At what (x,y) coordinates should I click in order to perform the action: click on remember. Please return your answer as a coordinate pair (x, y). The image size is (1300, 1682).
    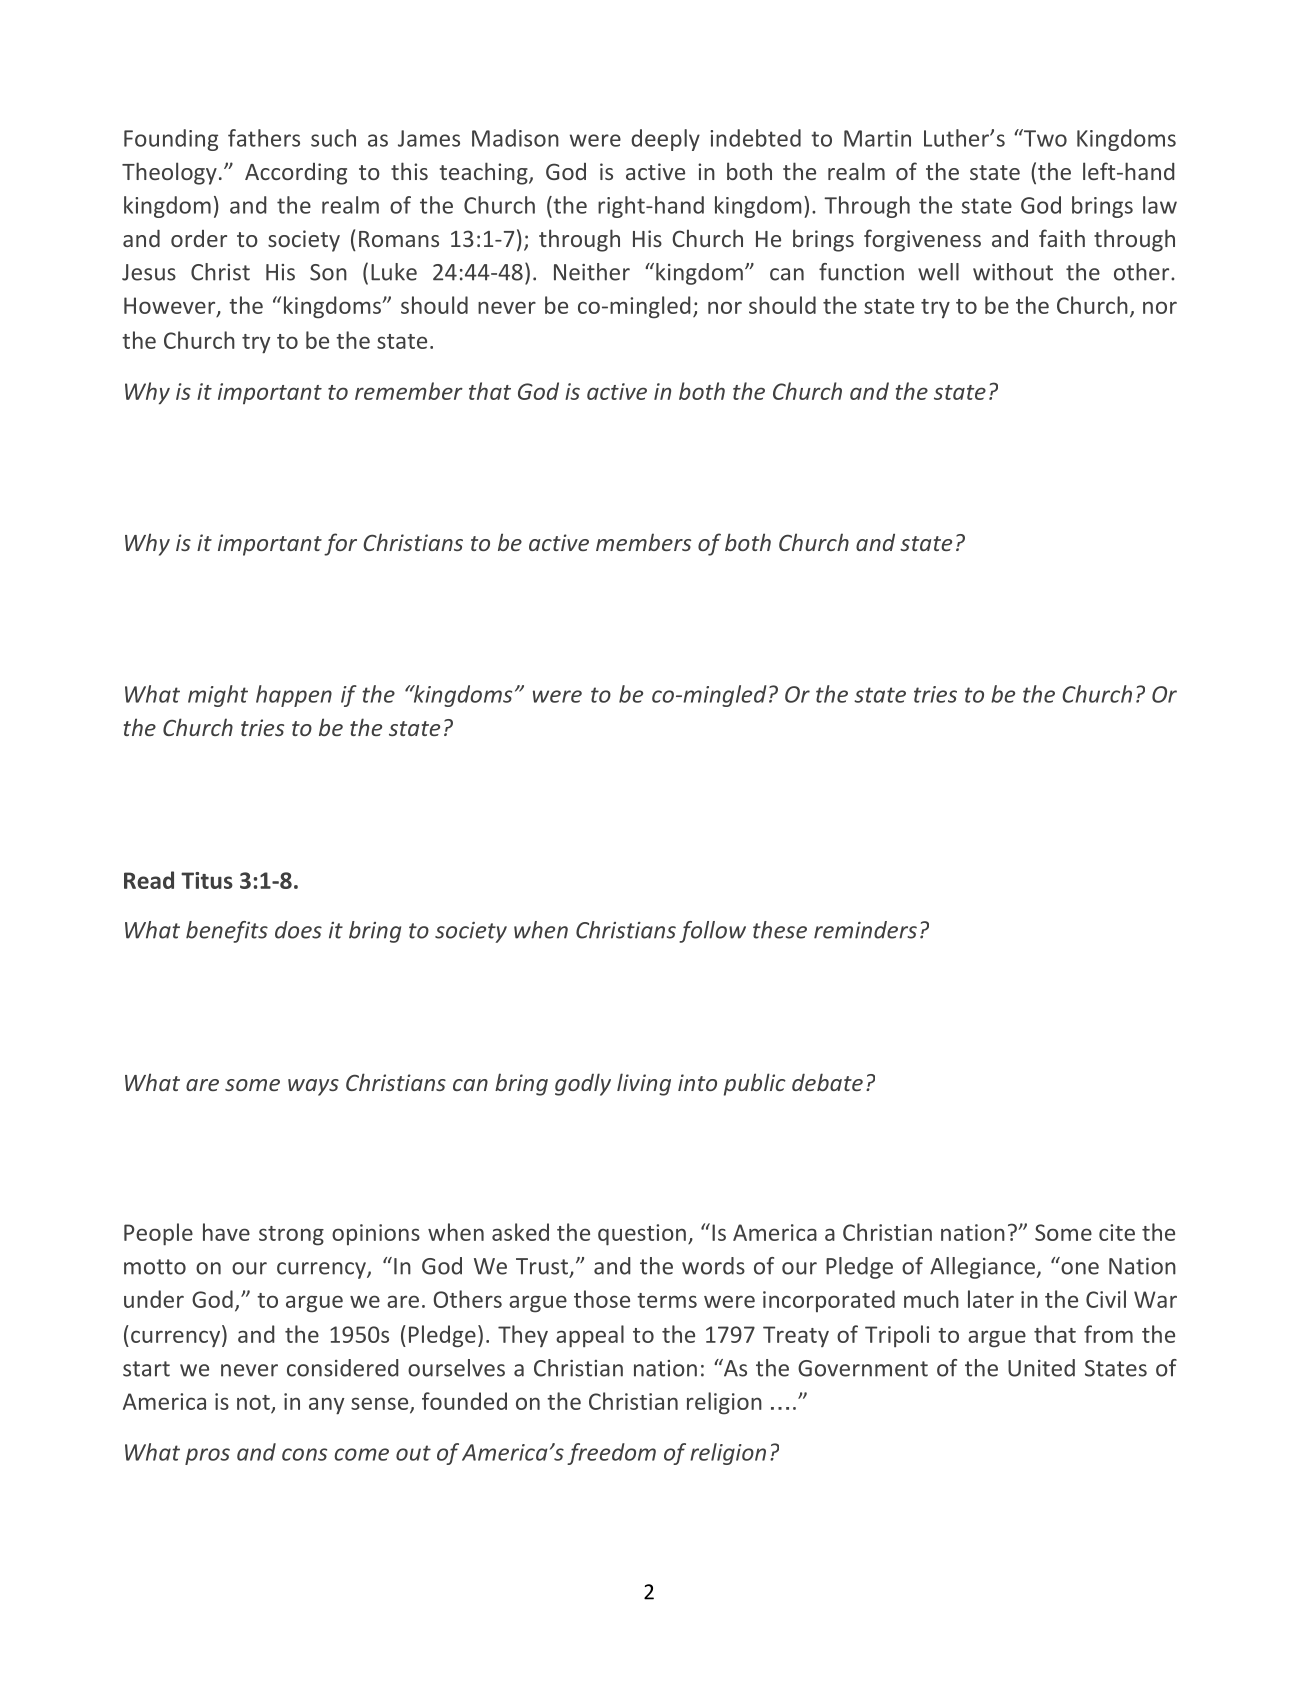
    Looking at the image, I should click on (409, 391).
